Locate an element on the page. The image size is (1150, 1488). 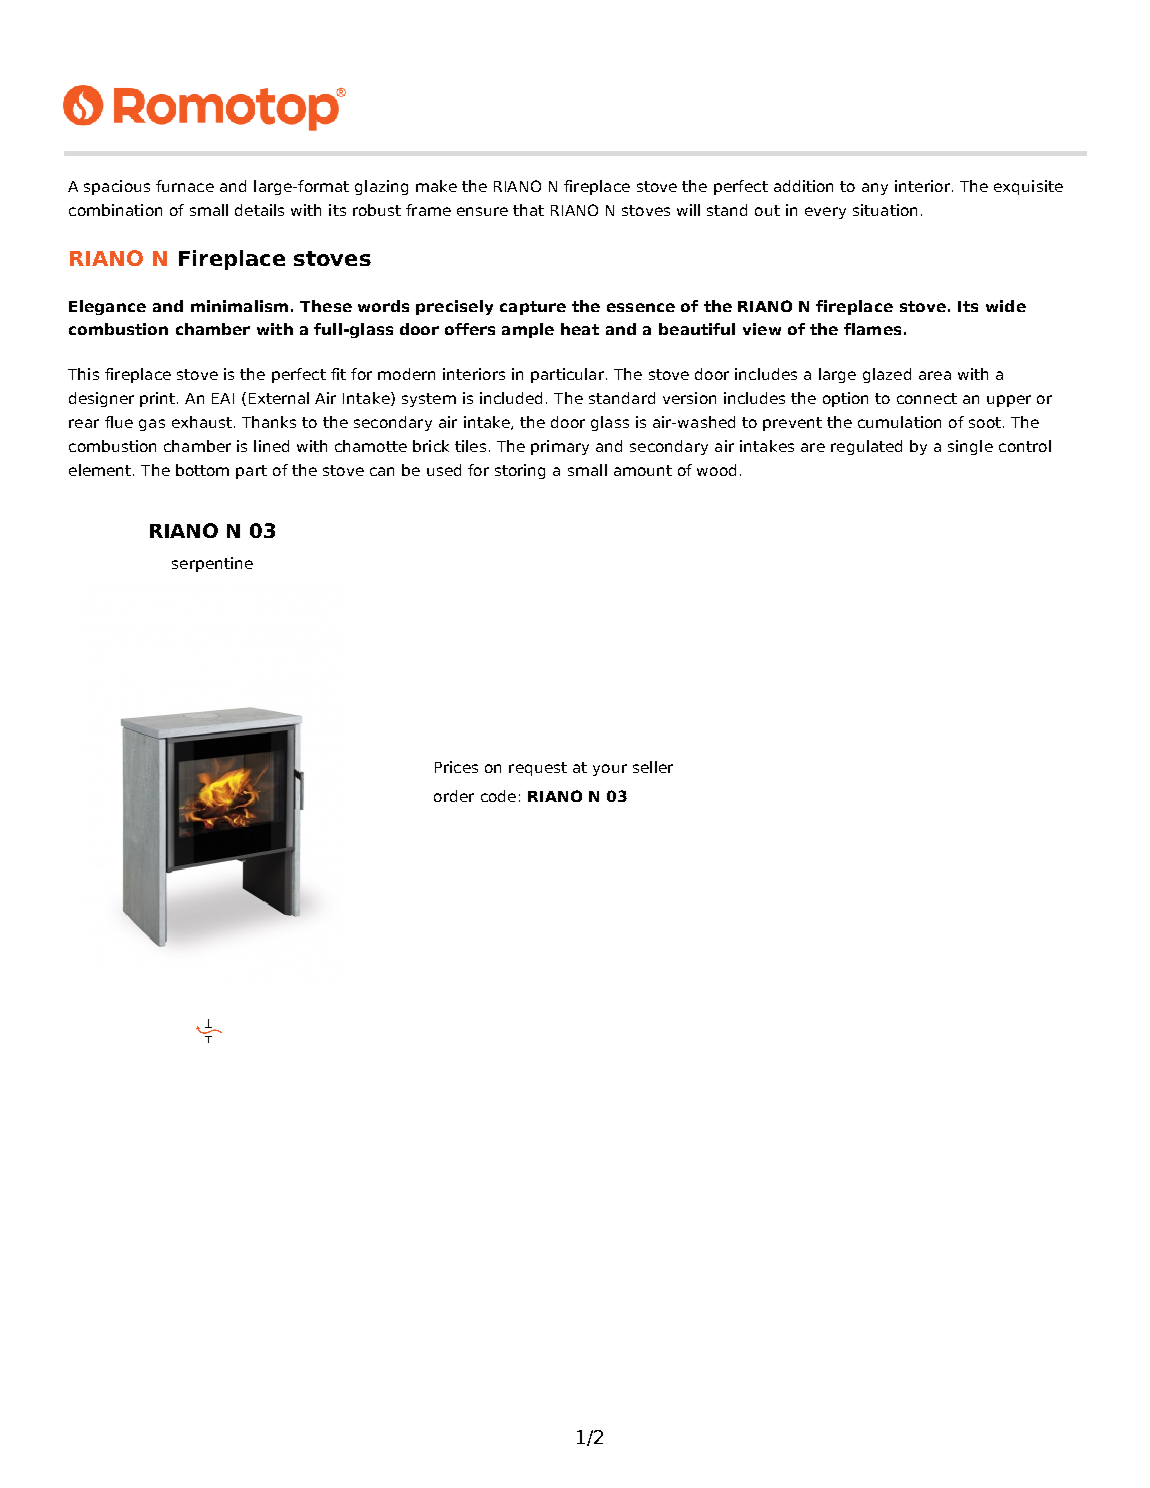
seller is located at coordinates (653, 767).
